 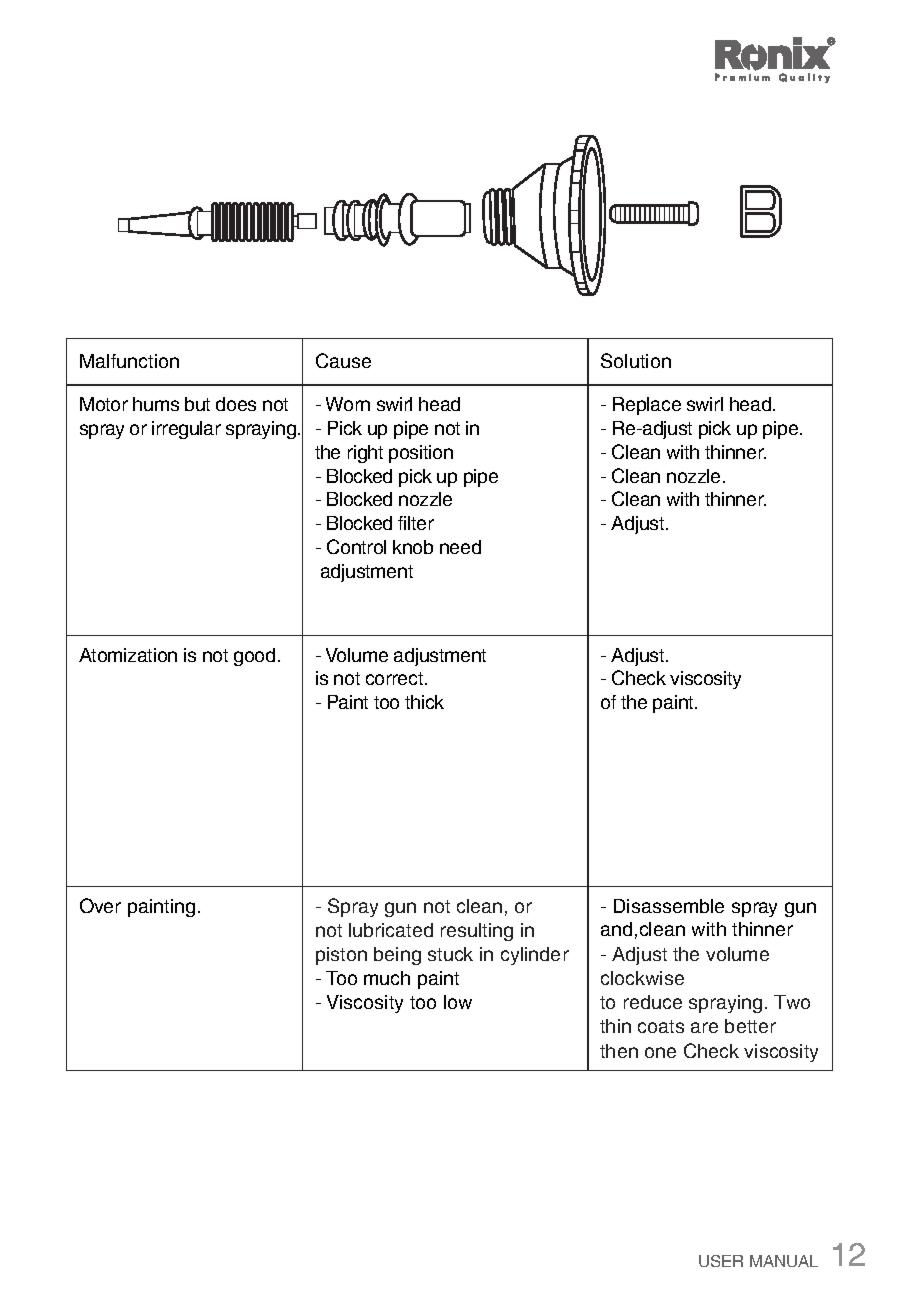 I want to click on Worn, so click(x=348, y=404).
